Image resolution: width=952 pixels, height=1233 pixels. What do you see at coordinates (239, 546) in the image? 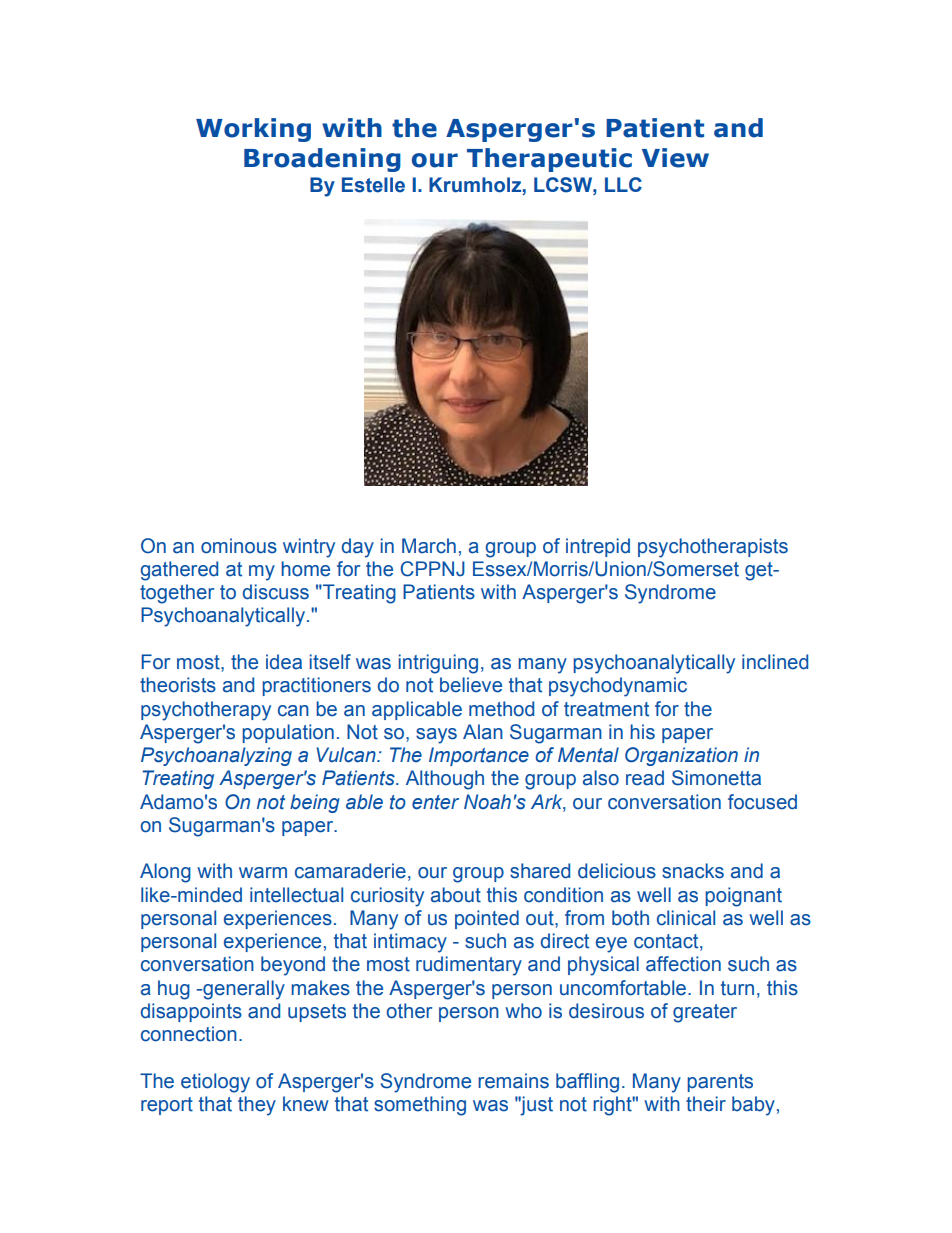
I see `ominous` at bounding box center [239, 546].
